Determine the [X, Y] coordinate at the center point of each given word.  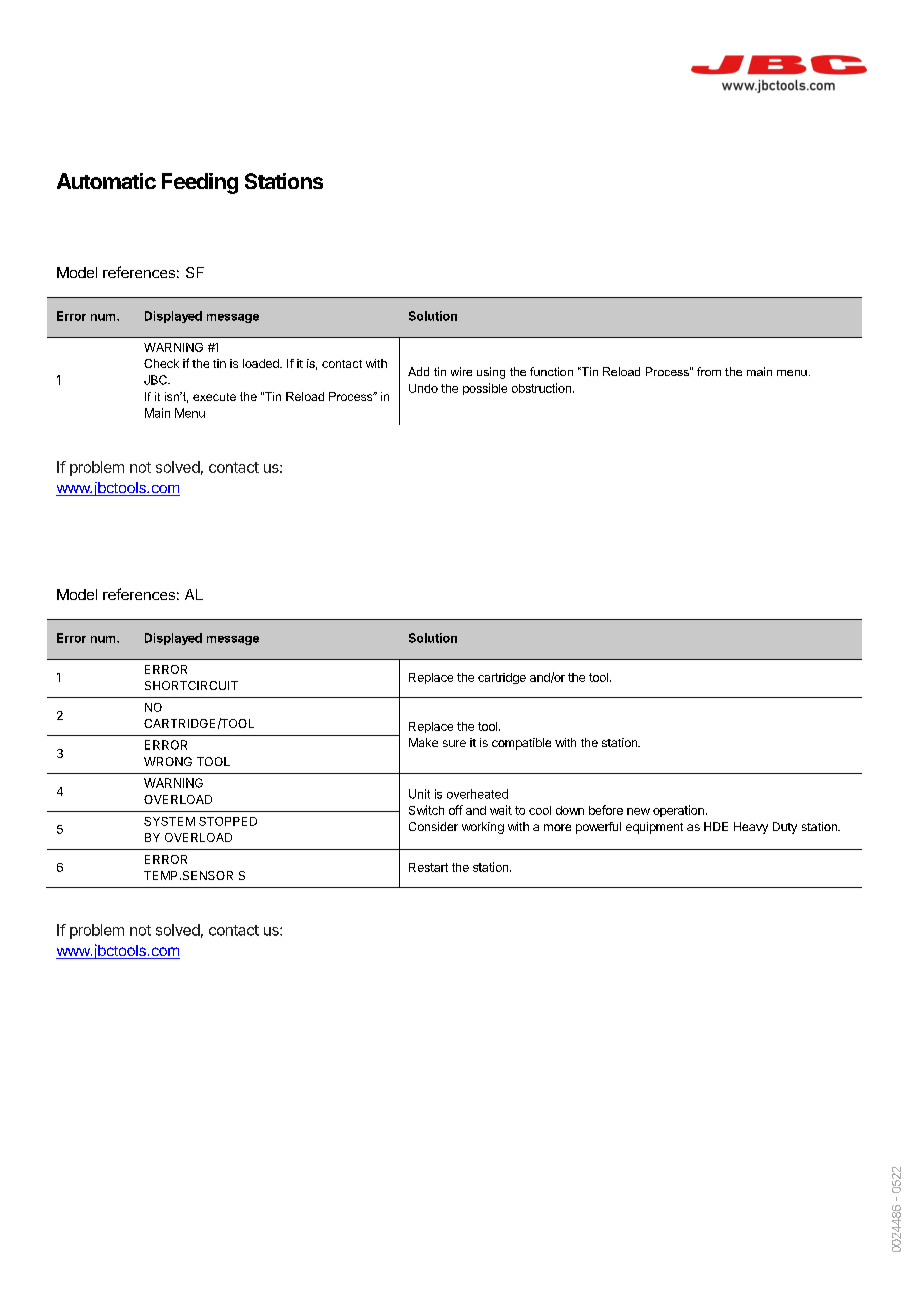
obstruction [541, 388]
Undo [423, 388]
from [709, 371]
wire [461, 371]
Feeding [200, 183]
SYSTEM [169, 821]
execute [214, 397]
